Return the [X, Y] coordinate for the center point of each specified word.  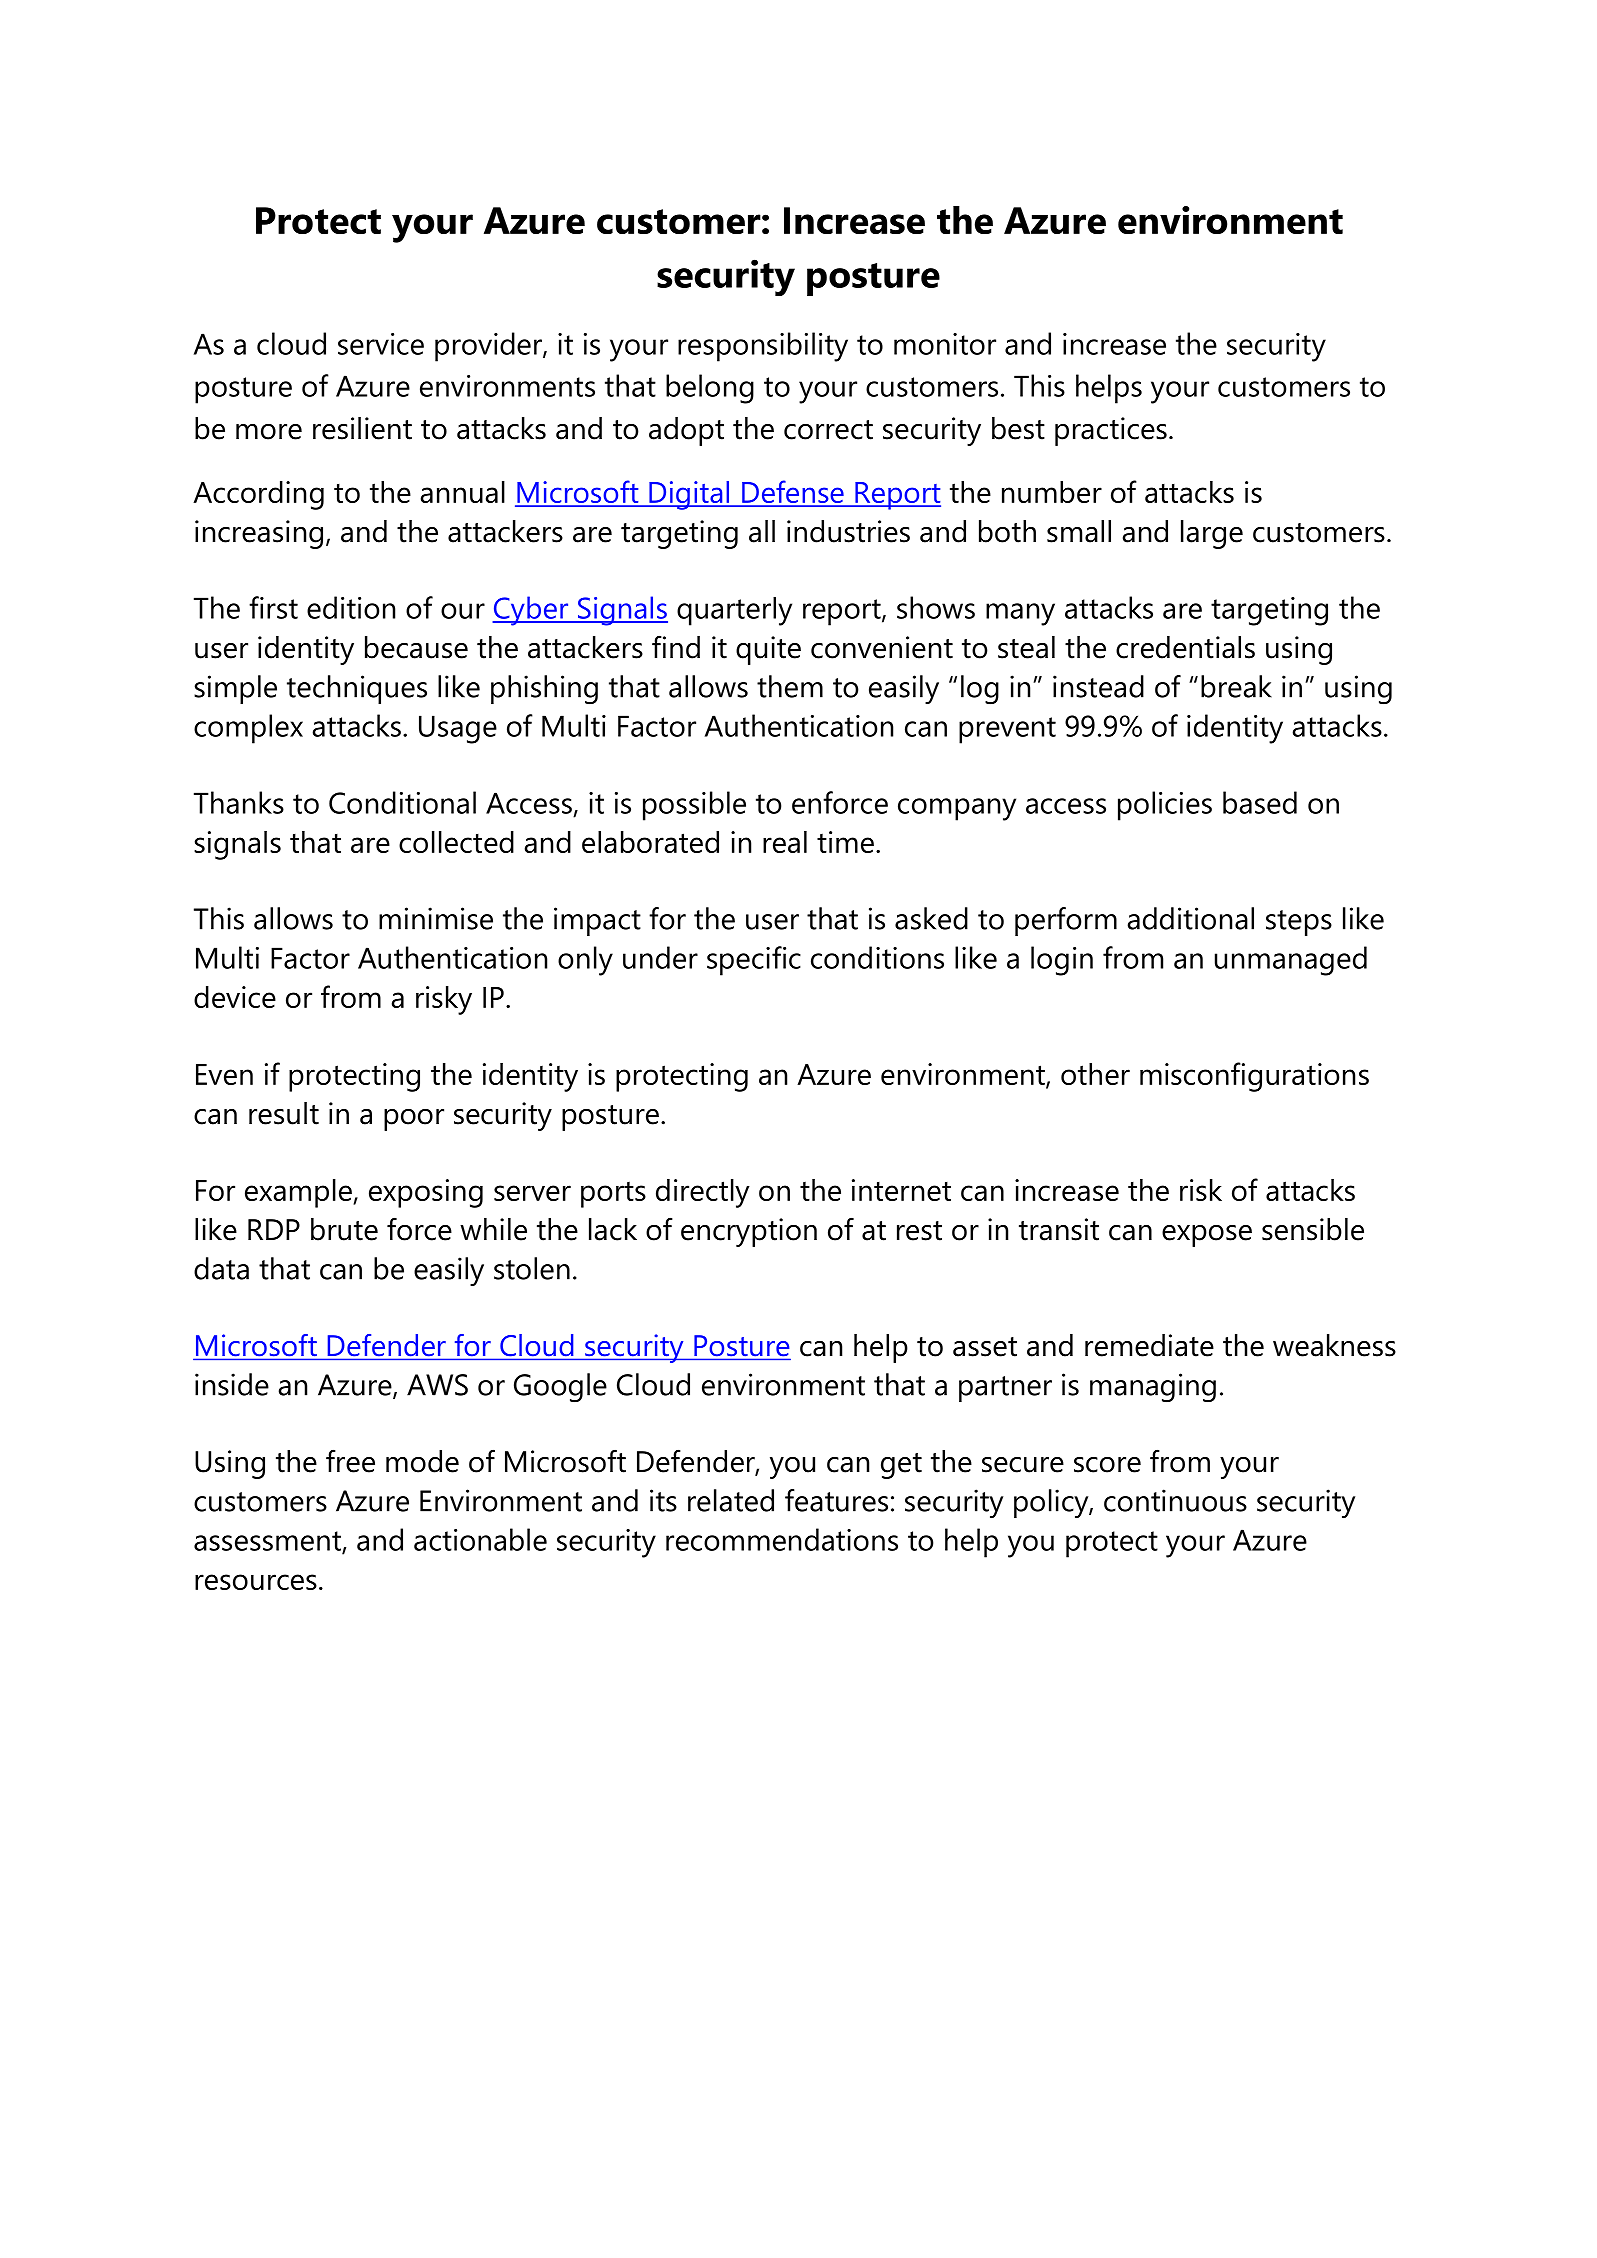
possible [694, 806]
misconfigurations [1254, 1077]
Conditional [402, 802]
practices [1111, 431]
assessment [268, 1542]
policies [1165, 806]
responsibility [763, 347]
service [381, 344]
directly [703, 1193]
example [299, 1193]
